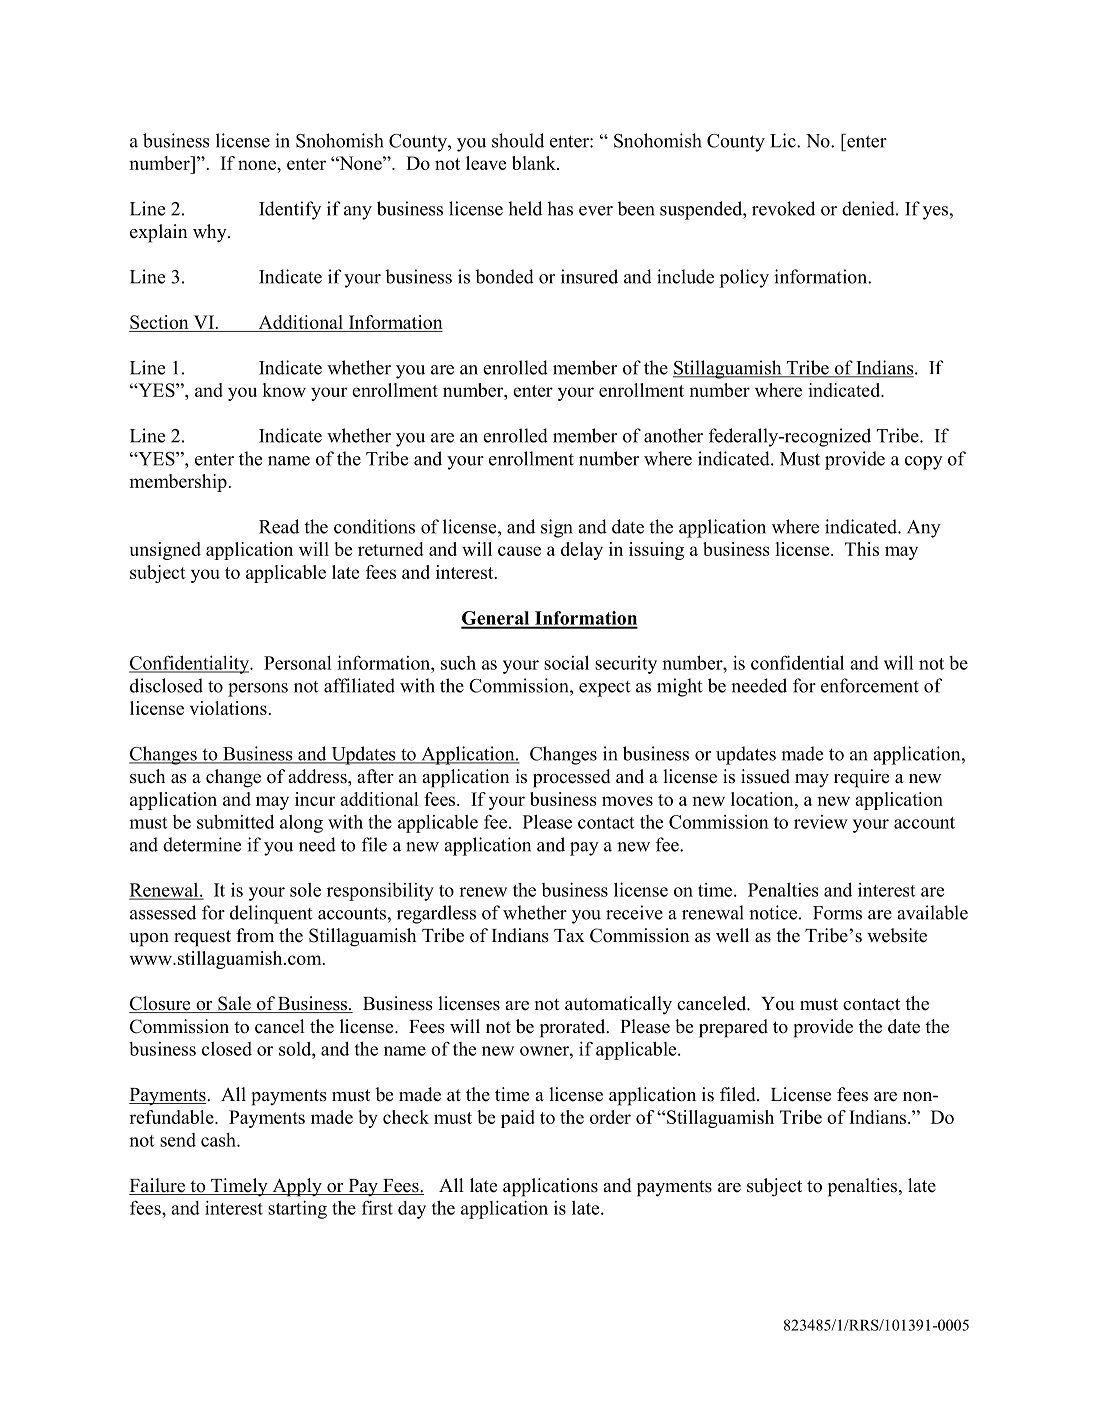 This document has height=1422, width=1099. I want to click on another, so click(673, 435).
